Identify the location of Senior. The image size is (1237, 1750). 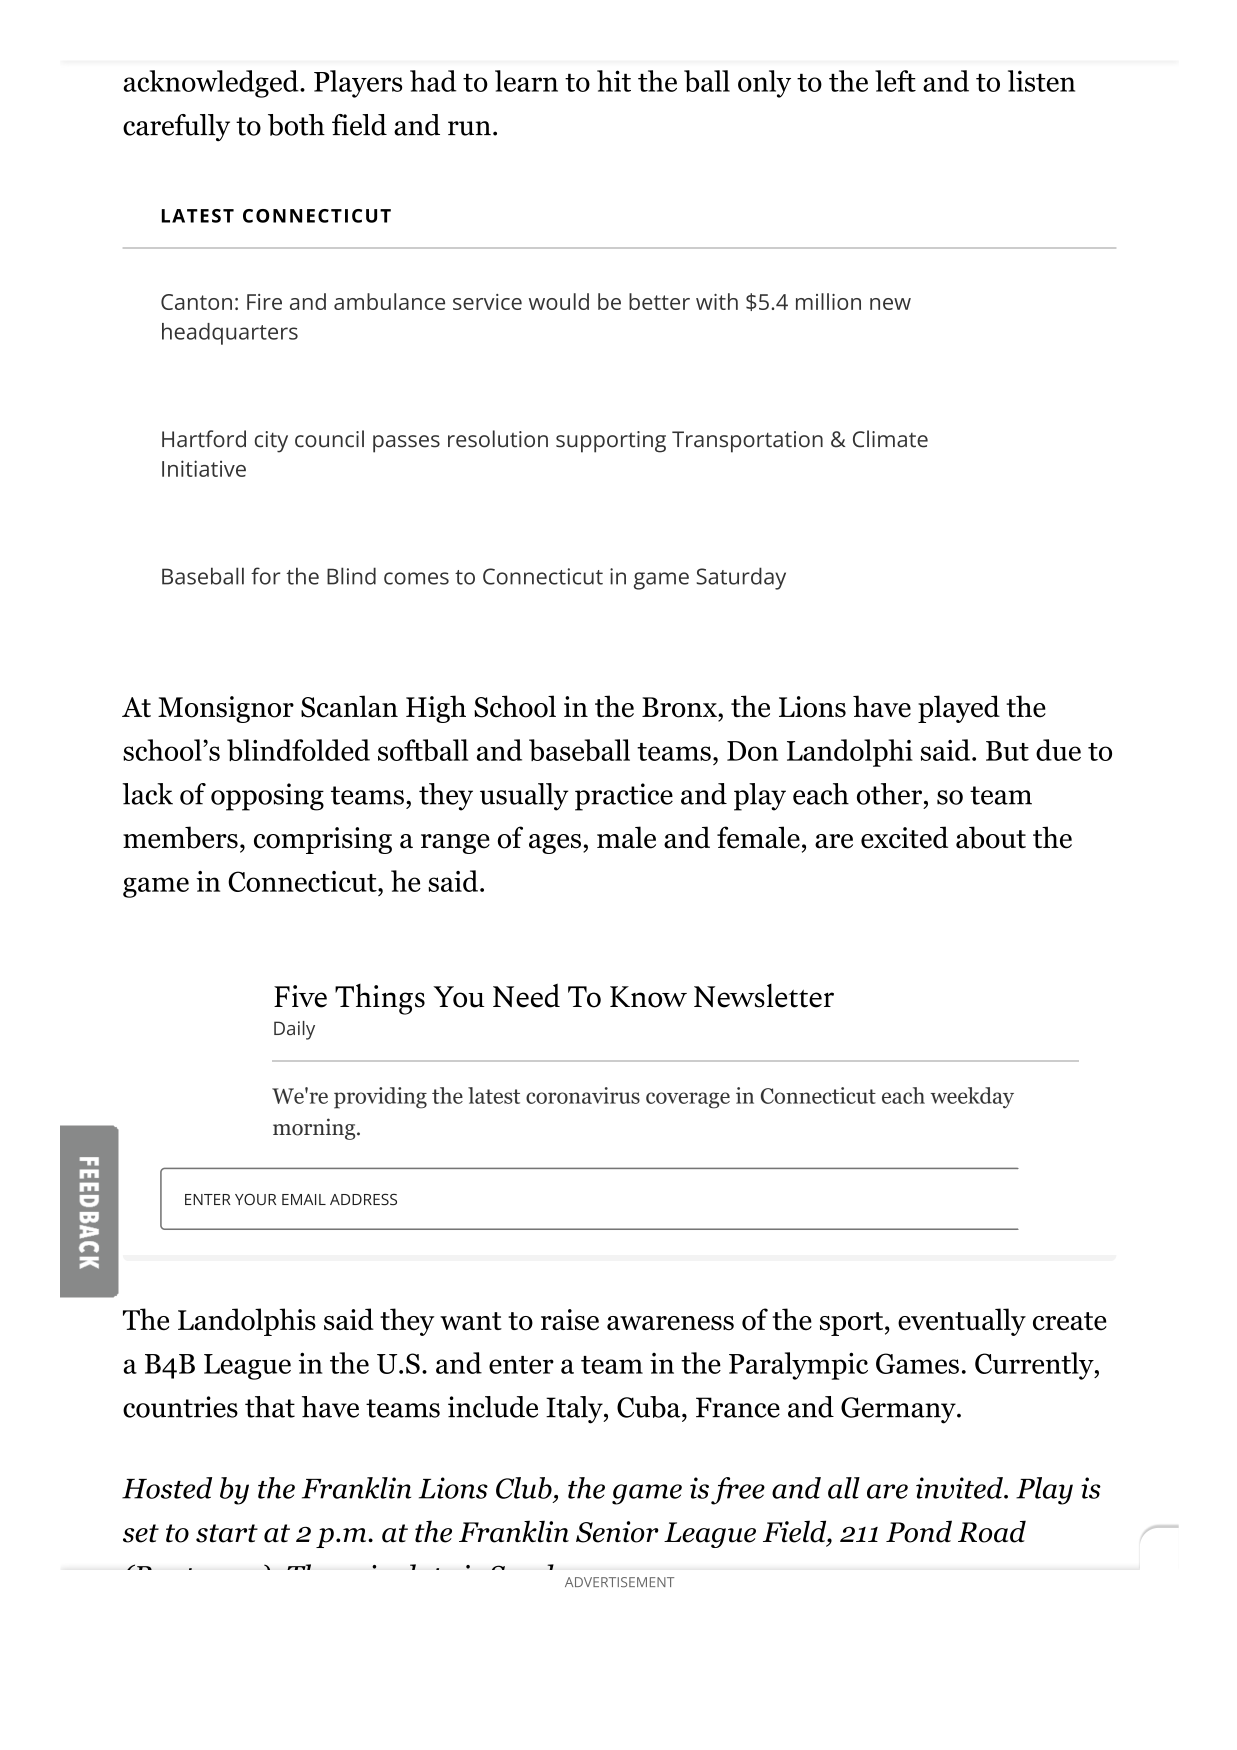
(617, 1532).
